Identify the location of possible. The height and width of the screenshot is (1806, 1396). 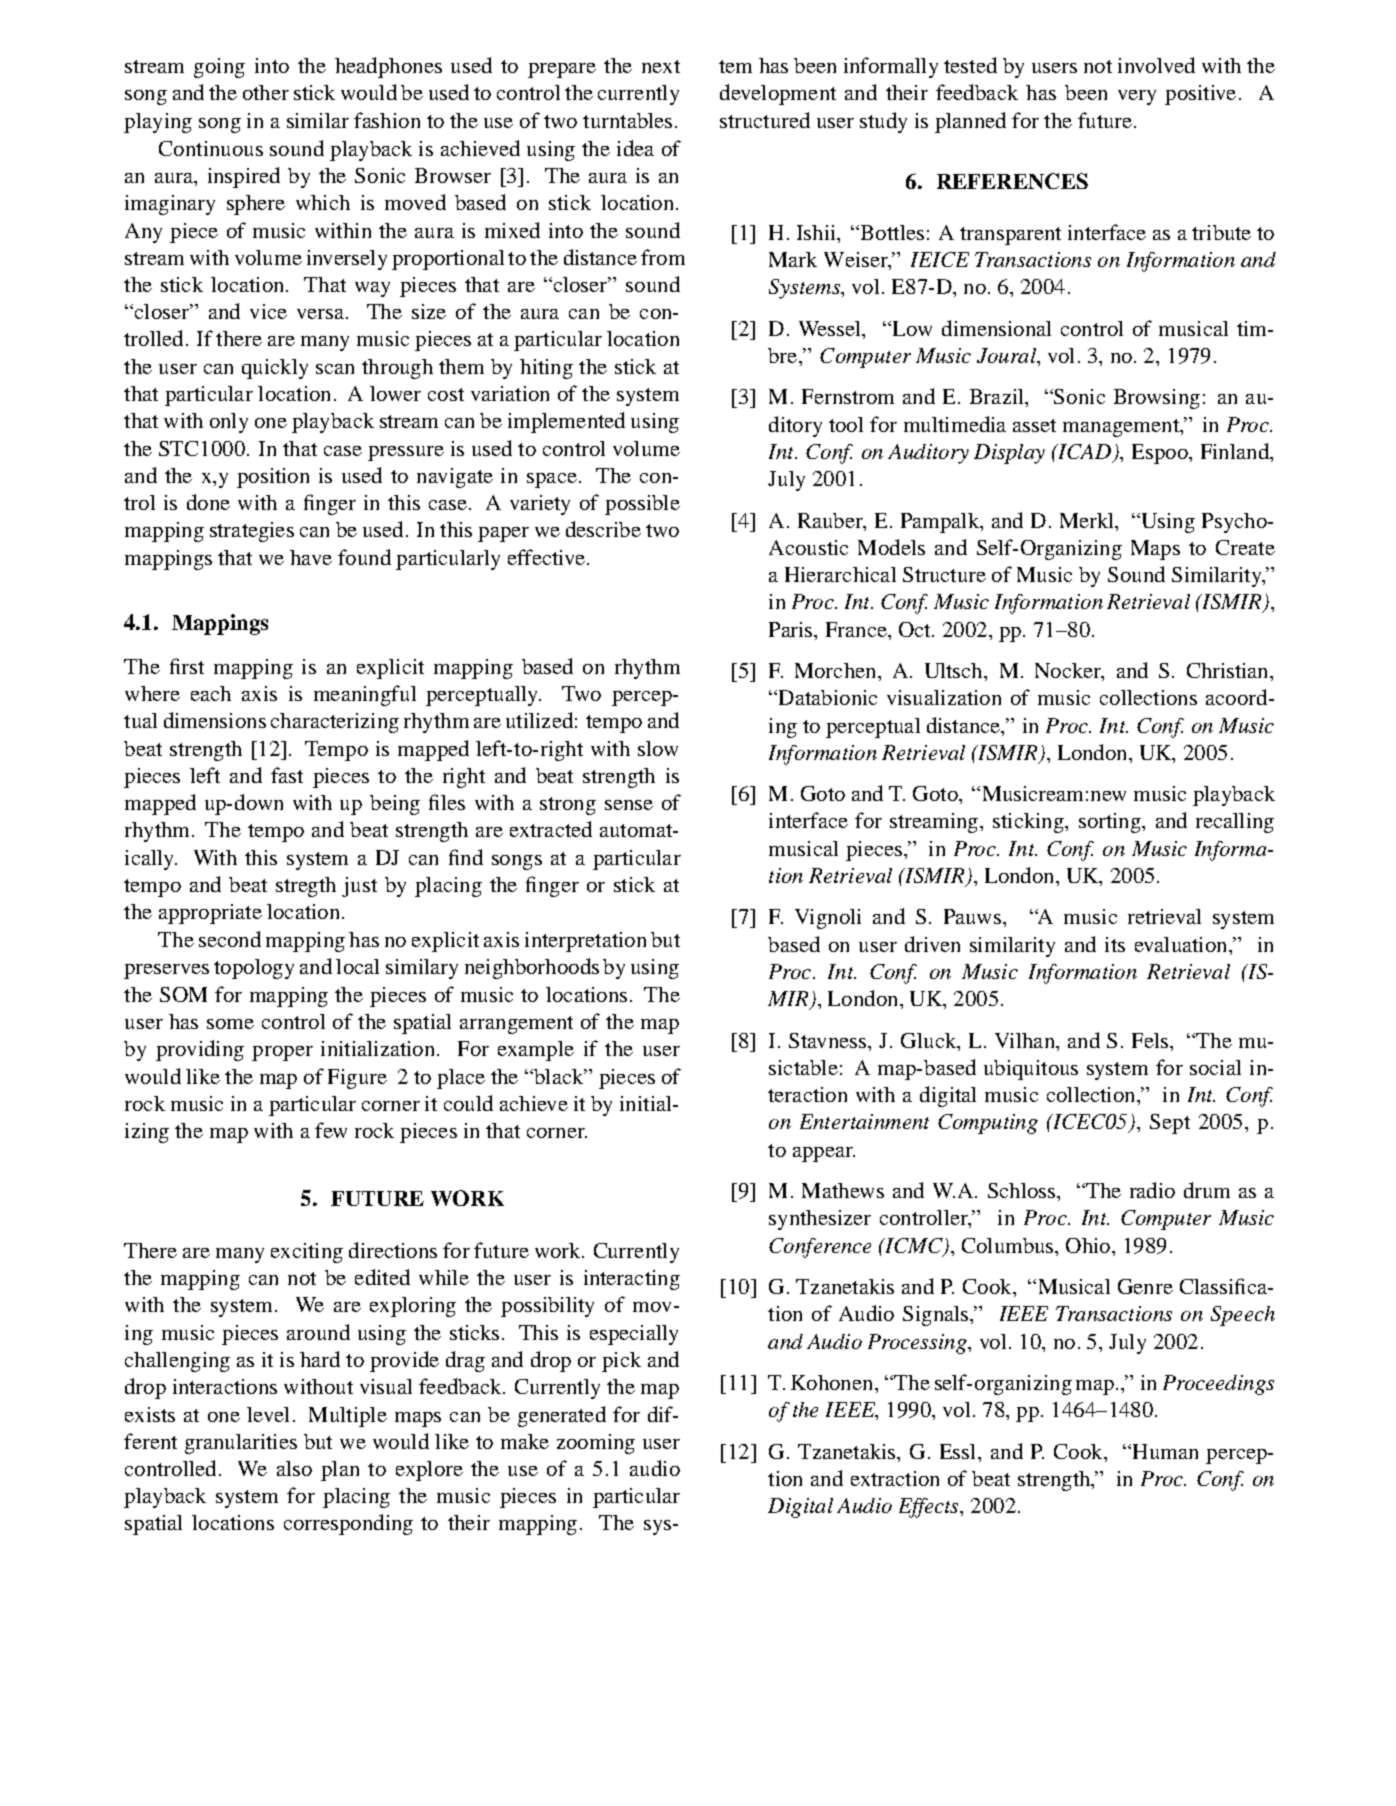
(642, 505).
